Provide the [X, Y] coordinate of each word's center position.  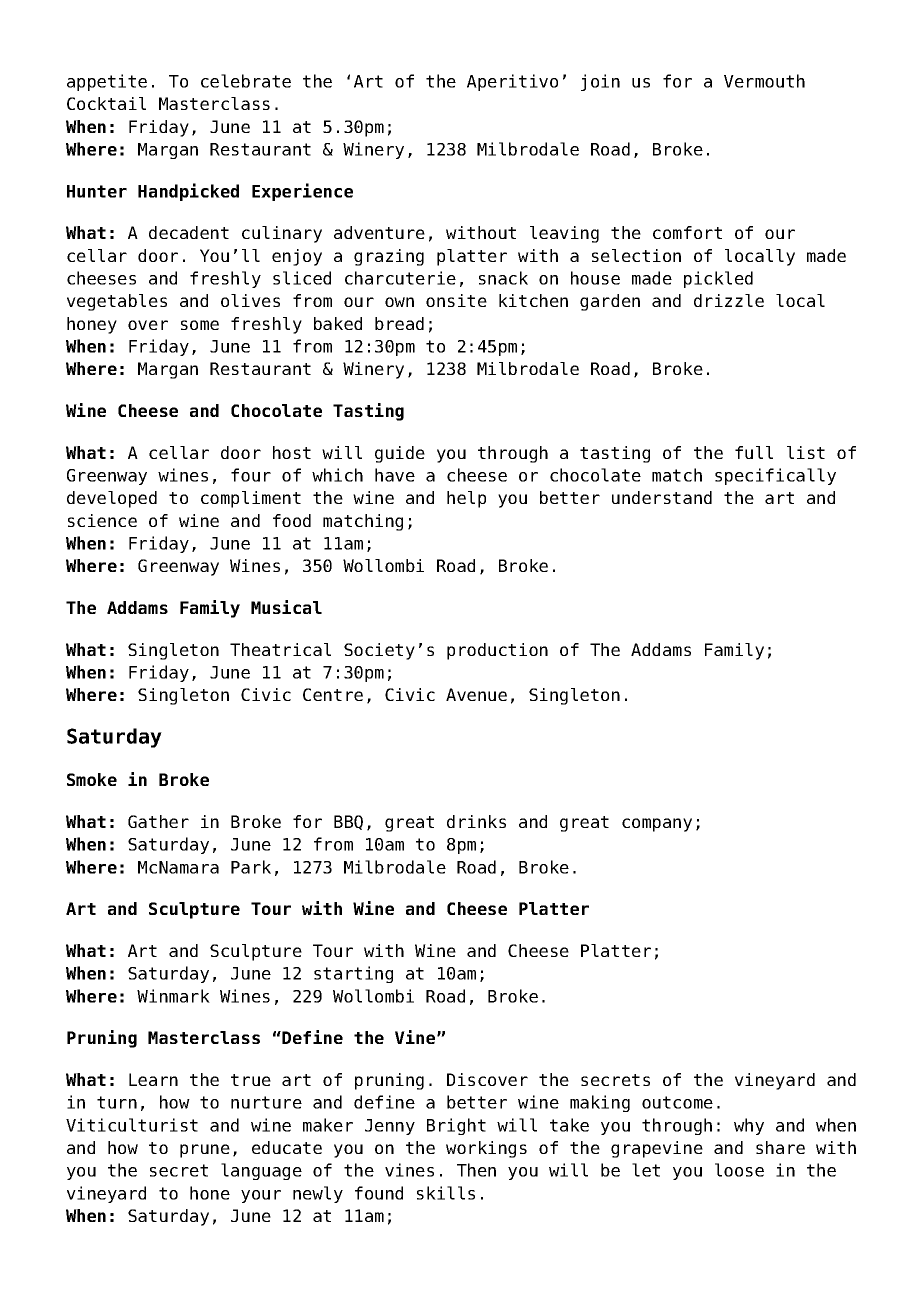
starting [353, 974]
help [466, 499]
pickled [718, 279]
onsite [456, 300]
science [102, 520]
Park [251, 867]
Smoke [92, 779]
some [200, 325]
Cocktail [106, 103]
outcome [677, 1102]
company [657, 825]
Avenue [476, 694]
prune [205, 1151]
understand [662, 497]
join [600, 82]
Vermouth [764, 81]
